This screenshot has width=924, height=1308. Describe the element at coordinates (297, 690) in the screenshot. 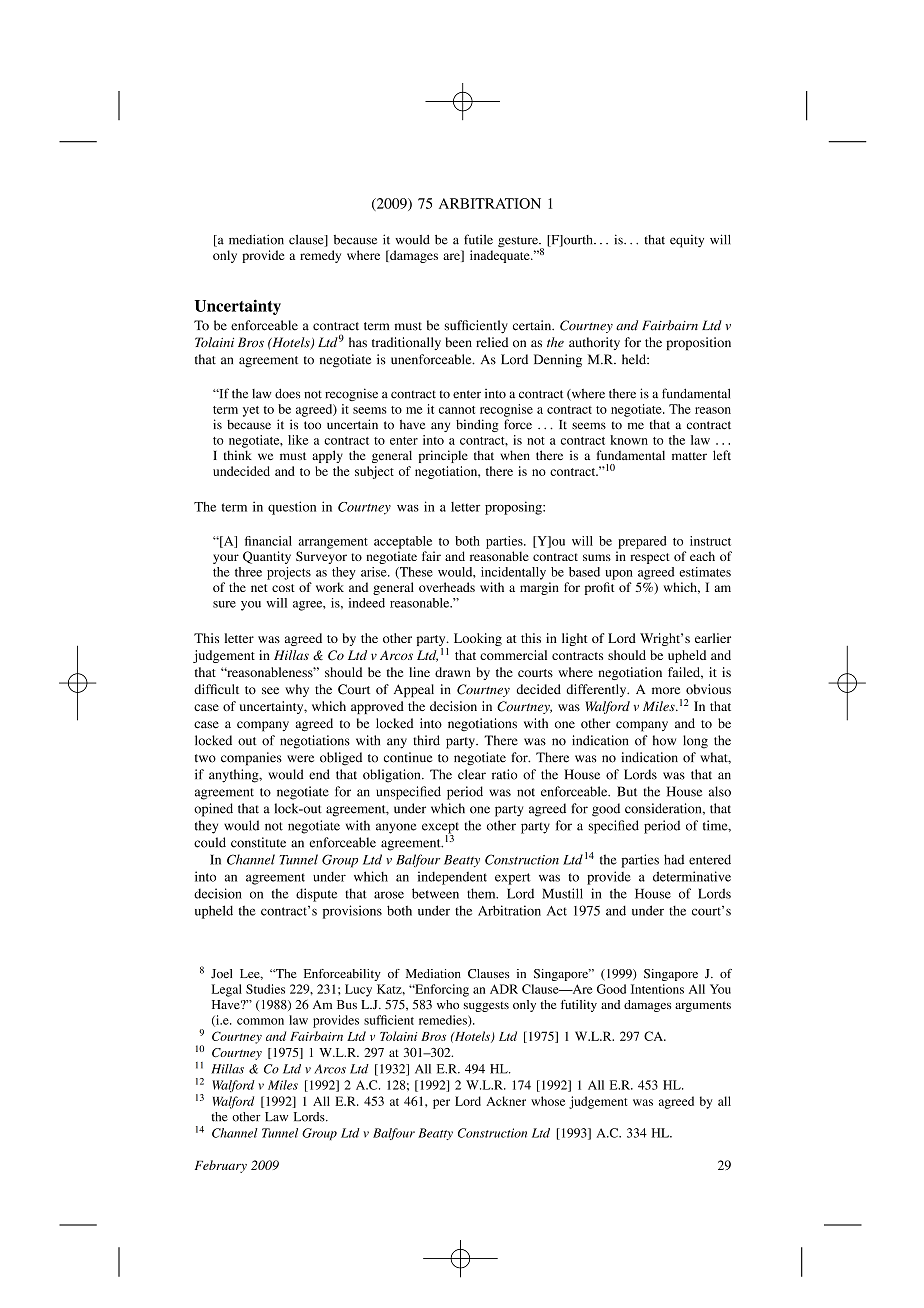

I see `why` at that location.
